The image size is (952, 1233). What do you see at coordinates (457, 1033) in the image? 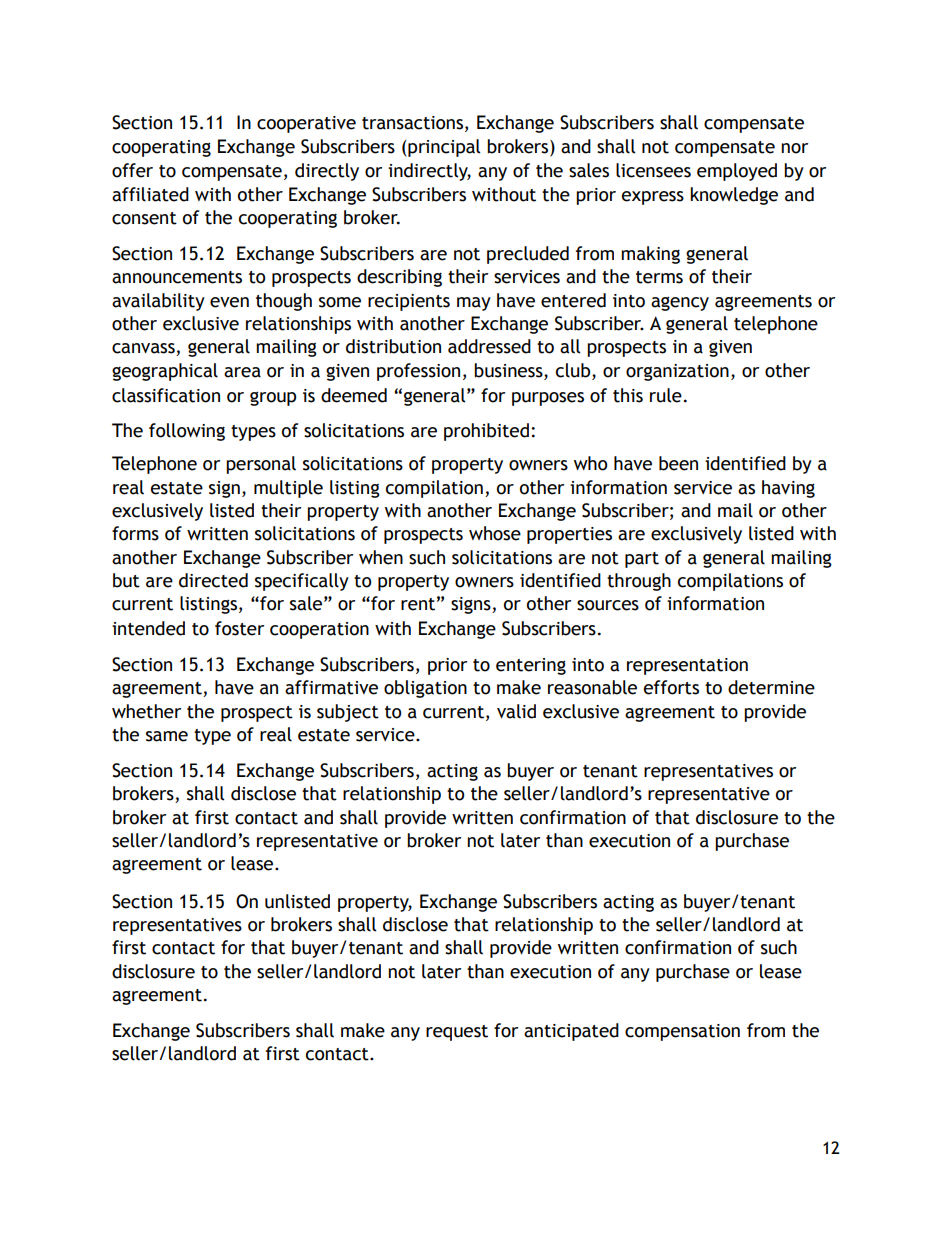
I see `request` at bounding box center [457, 1033].
